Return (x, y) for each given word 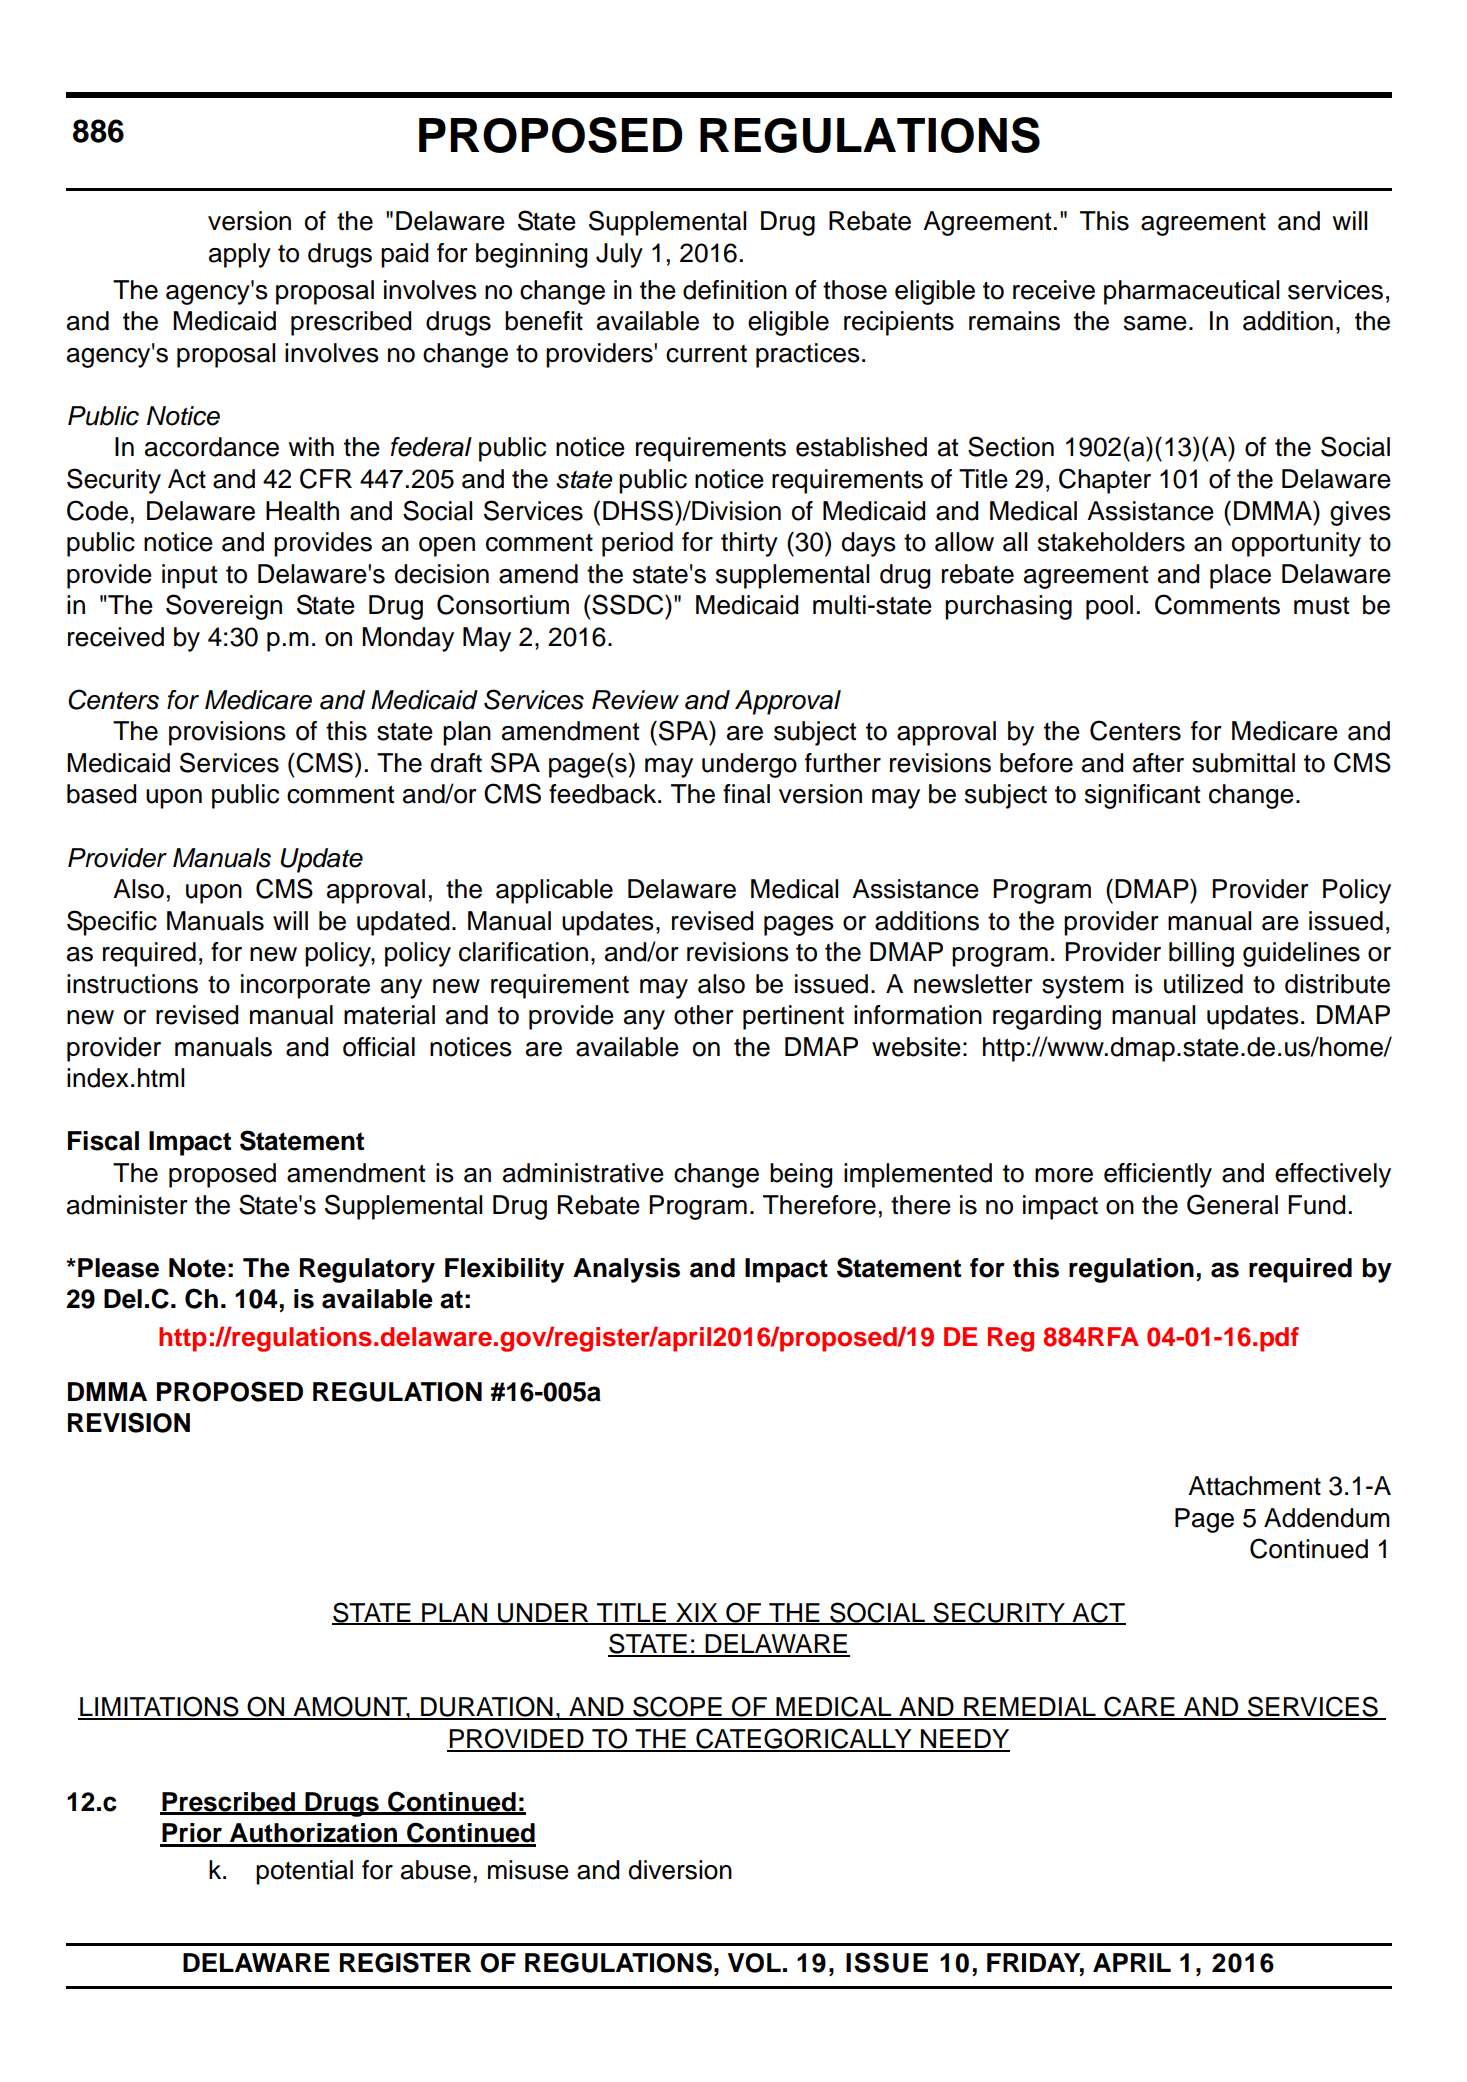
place (1240, 576)
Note (197, 1268)
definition (735, 290)
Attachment (1254, 1486)
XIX (697, 1613)
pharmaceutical (1191, 292)
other (704, 1015)
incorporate (305, 986)
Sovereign (224, 607)
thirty (749, 544)
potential (304, 1872)
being (801, 1175)
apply (240, 255)
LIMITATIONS (159, 1707)
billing (1201, 954)
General (1232, 1204)
